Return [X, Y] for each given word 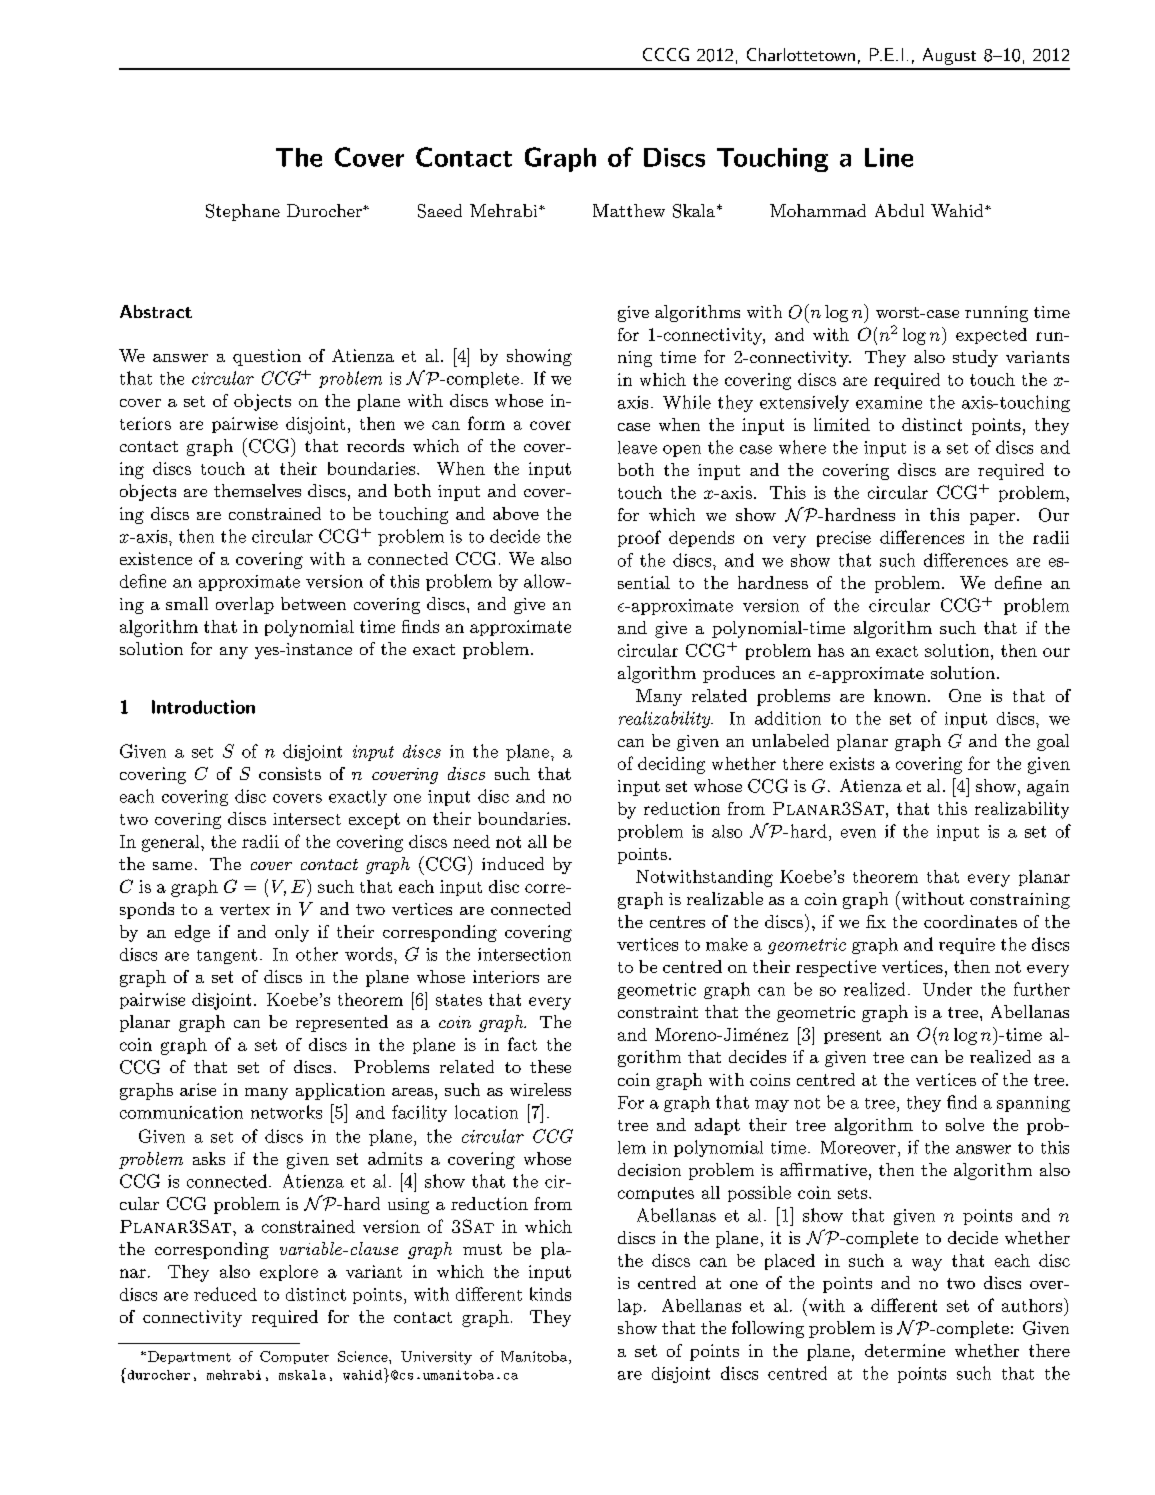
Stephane [243, 212]
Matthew [629, 210]
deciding [671, 765]
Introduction [203, 707]
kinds [550, 1294]
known [901, 695]
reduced [225, 1294]
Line [889, 157]
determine [905, 1350]
